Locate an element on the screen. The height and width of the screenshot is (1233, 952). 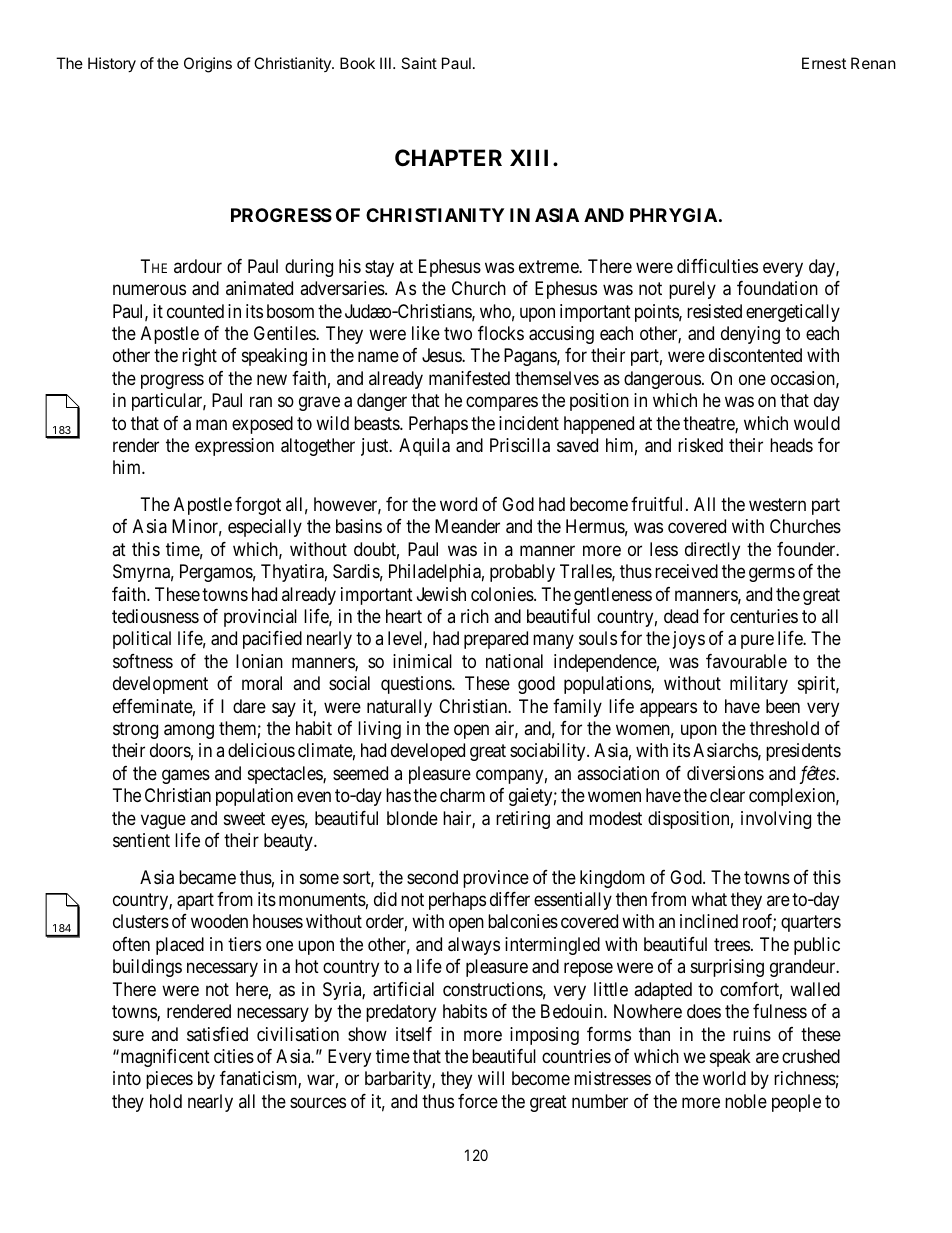
would is located at coordinates (817, 423).
